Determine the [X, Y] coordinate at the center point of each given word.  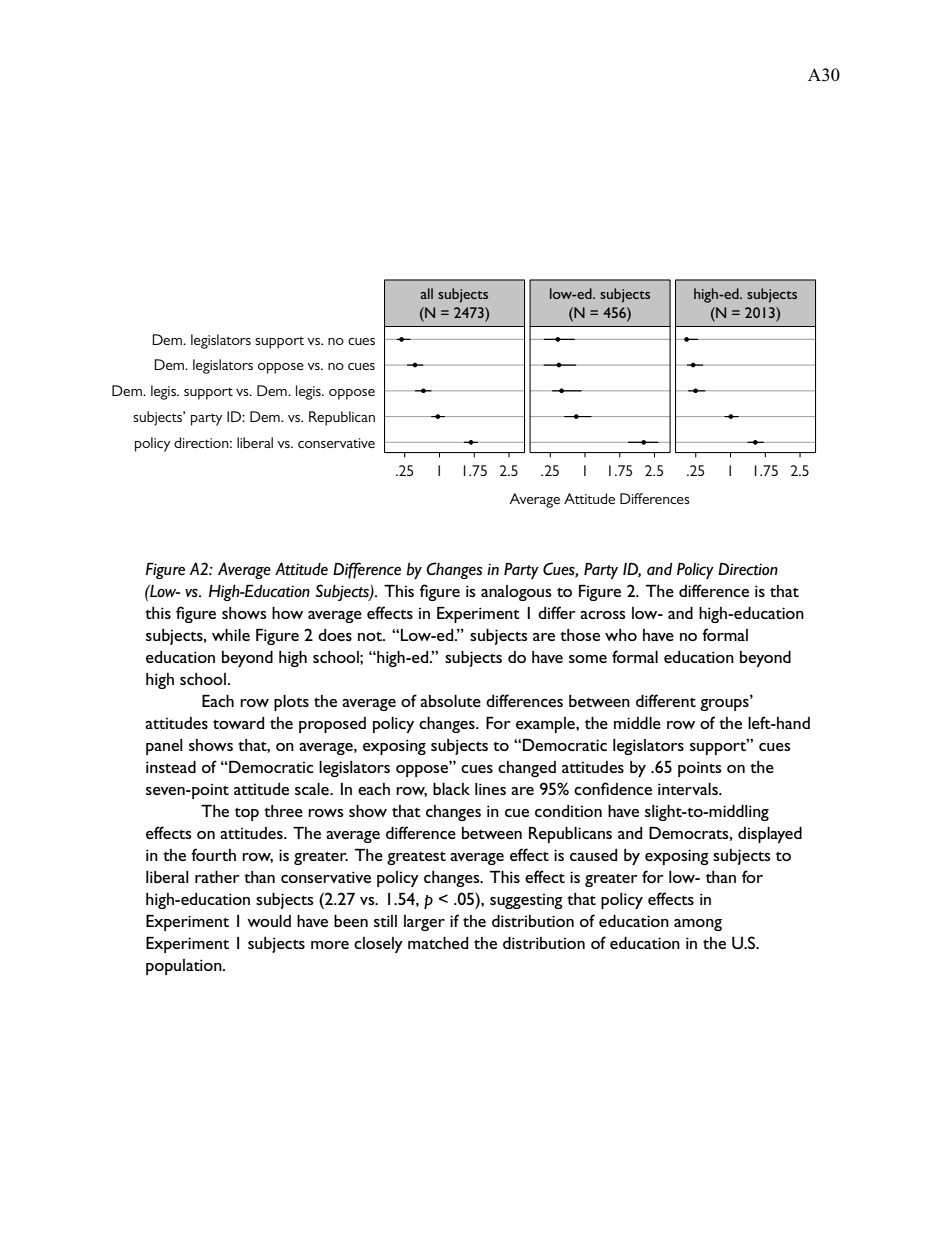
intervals [689, 789]
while [231, 635]
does [335, 635]
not [371, 636]
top [247, 814]
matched [438, 943]
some [588, 659]
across [603, 615]
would [269, 921]
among [698, 925]
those [580, 635]
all [426, 293]
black [451, 789]
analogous [516, 593]
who [621, 635]
